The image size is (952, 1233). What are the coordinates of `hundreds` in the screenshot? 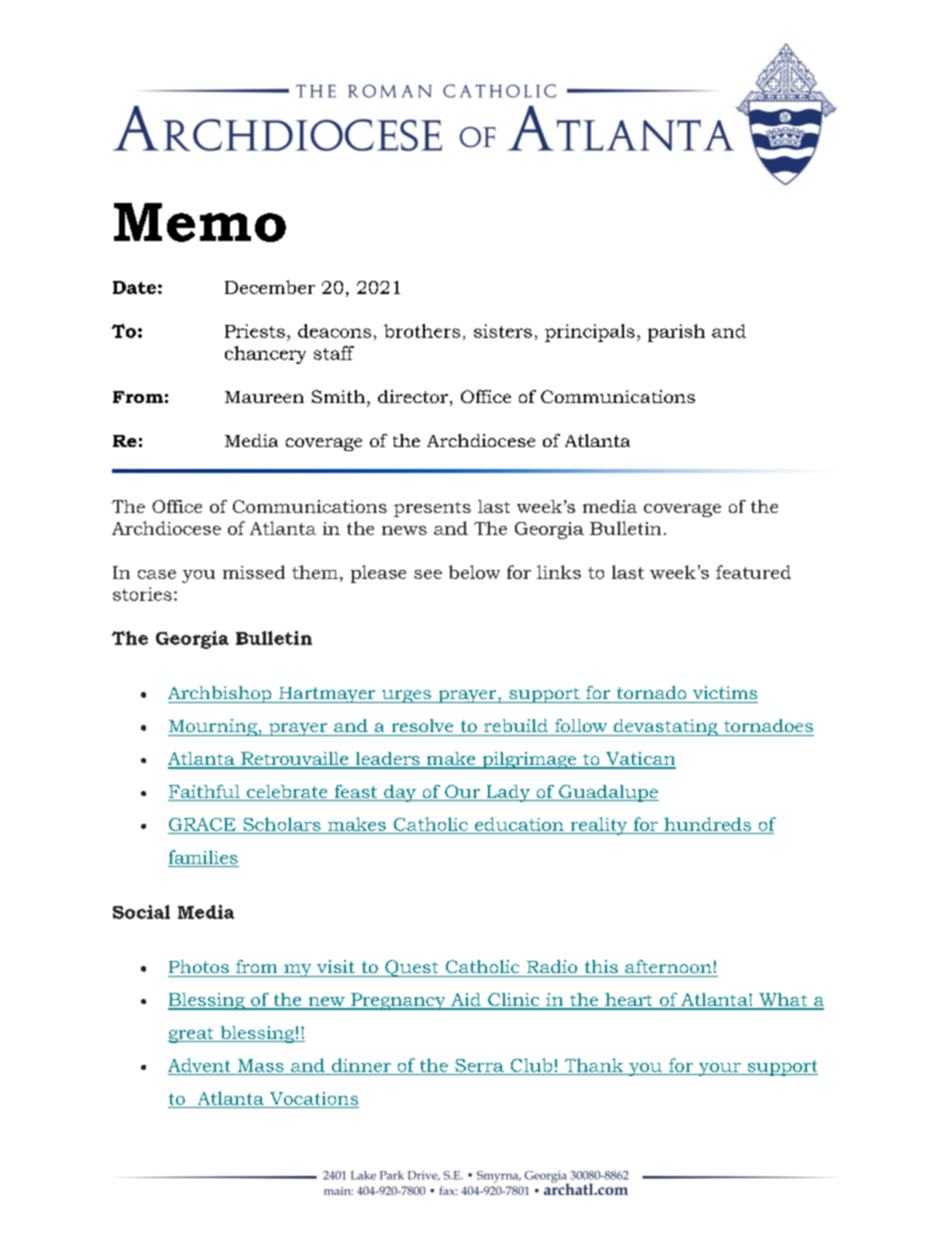 It's located at (707, 824).
